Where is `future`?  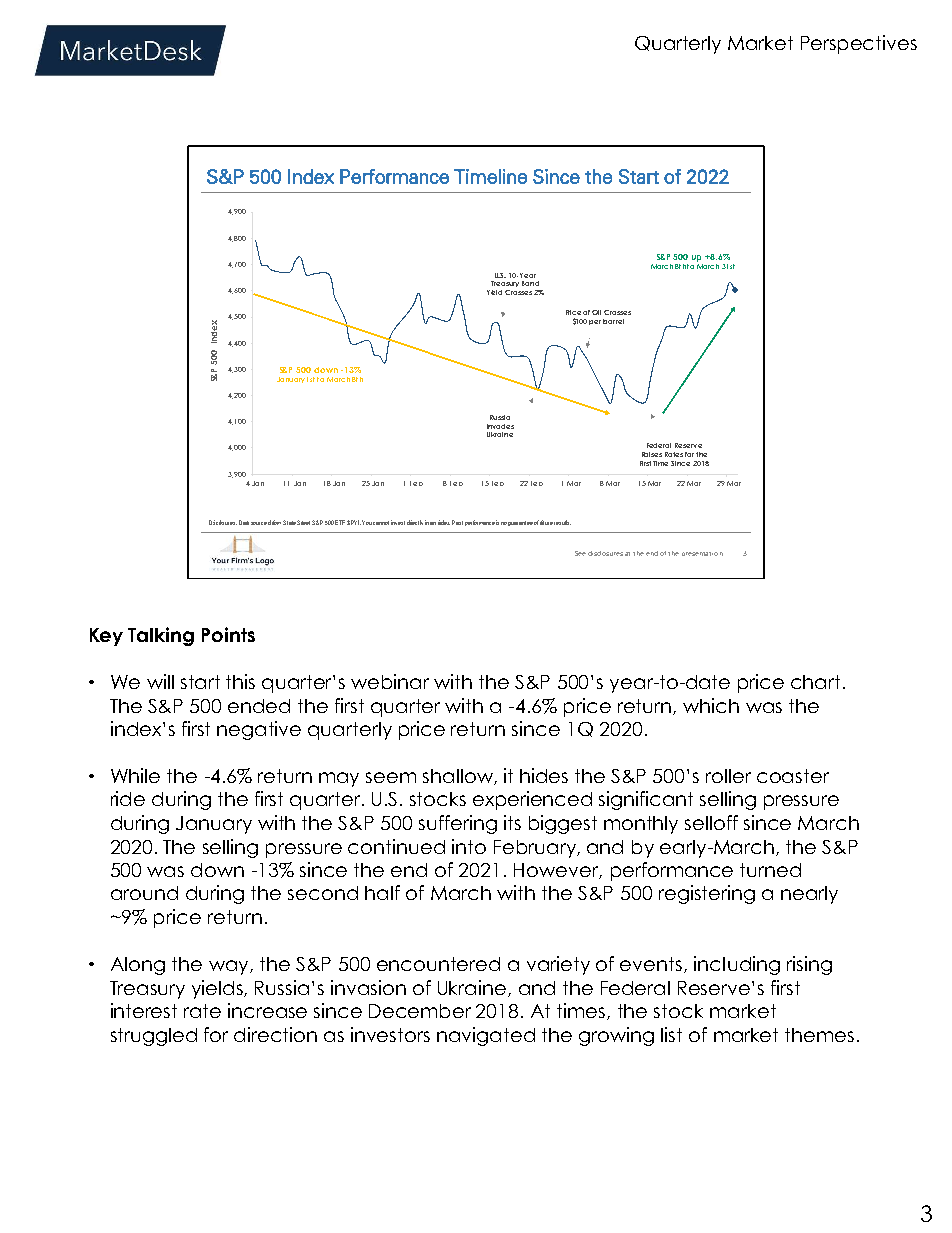
future is located at coordinates (546, 522).
